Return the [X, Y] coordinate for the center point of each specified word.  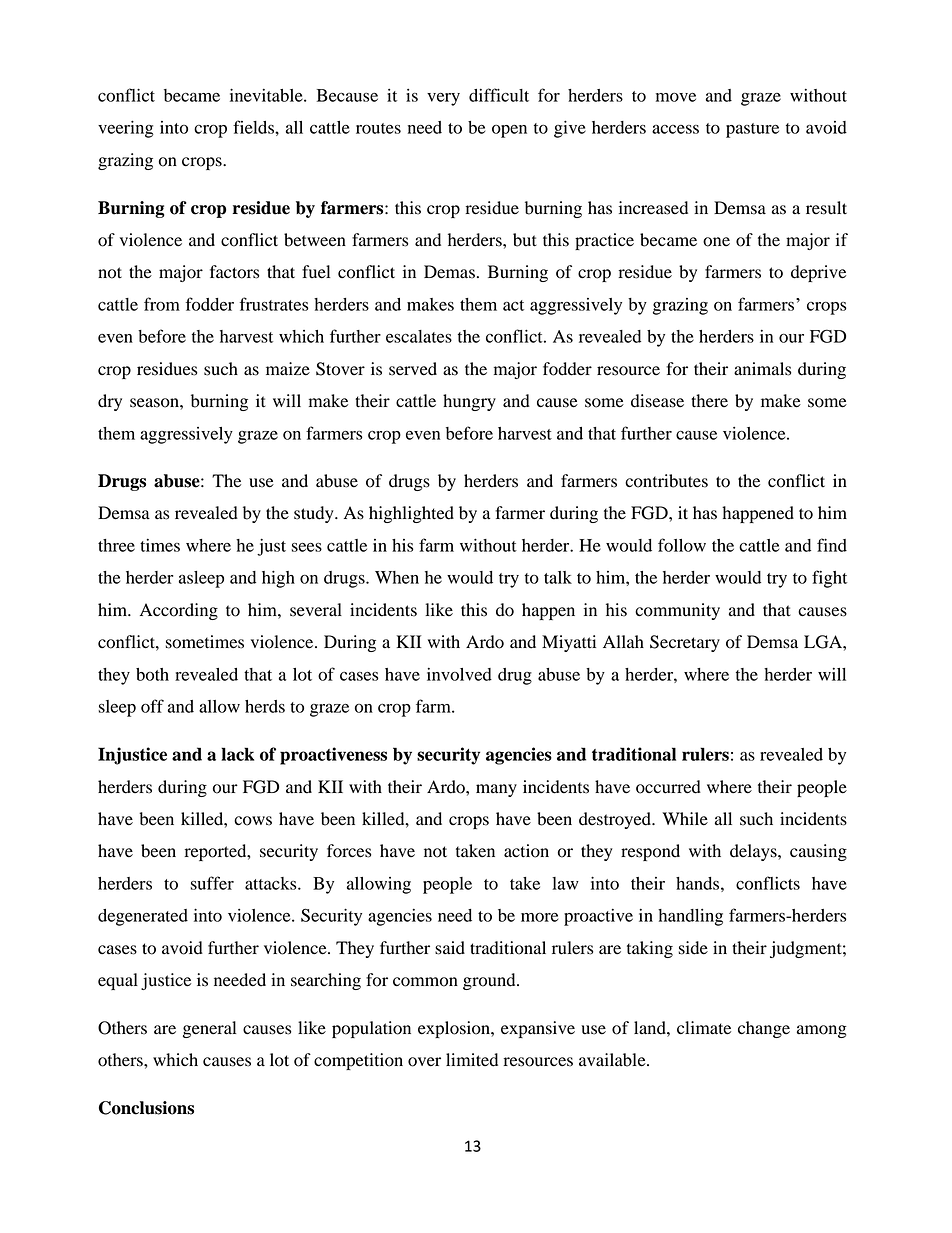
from [162, 304]
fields [254, 127]
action [526, 851]
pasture [752, 130]
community [677, 611]
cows [253, 821]
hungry [469, 402]
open [509, 131]
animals [762, 369]
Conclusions [146, 1108]
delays [754, 852]
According [179, 611]
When [397, 577]
